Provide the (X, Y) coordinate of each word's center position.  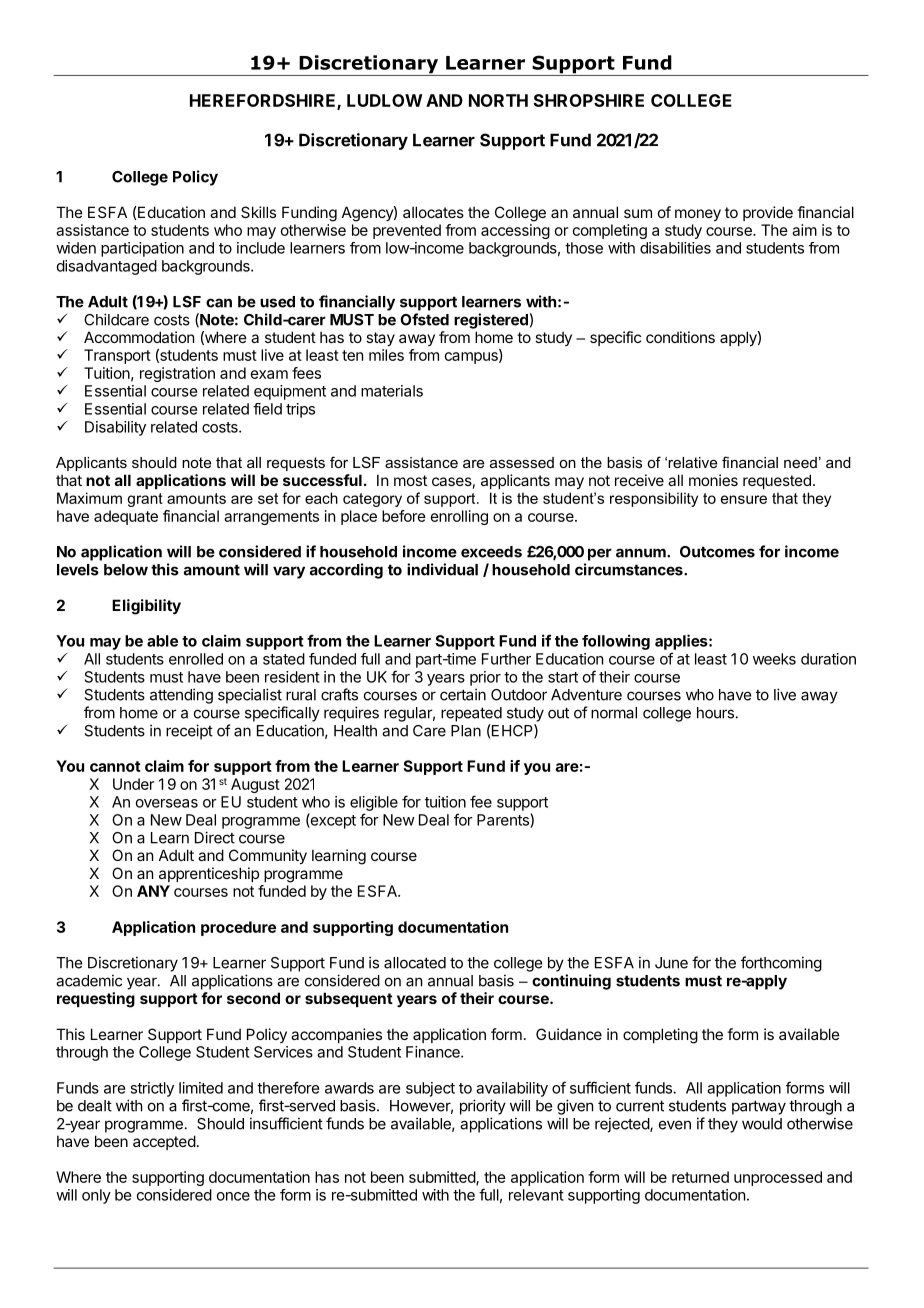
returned (700, 1177)
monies (713, 480)
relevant (536, 1195)
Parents (504, 820)
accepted (164, 1142)
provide (768, 213)
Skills (258, 212)
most (410, 480)
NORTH (498, 100)
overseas (167, 803)
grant (145, 500)
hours (715, 713)
